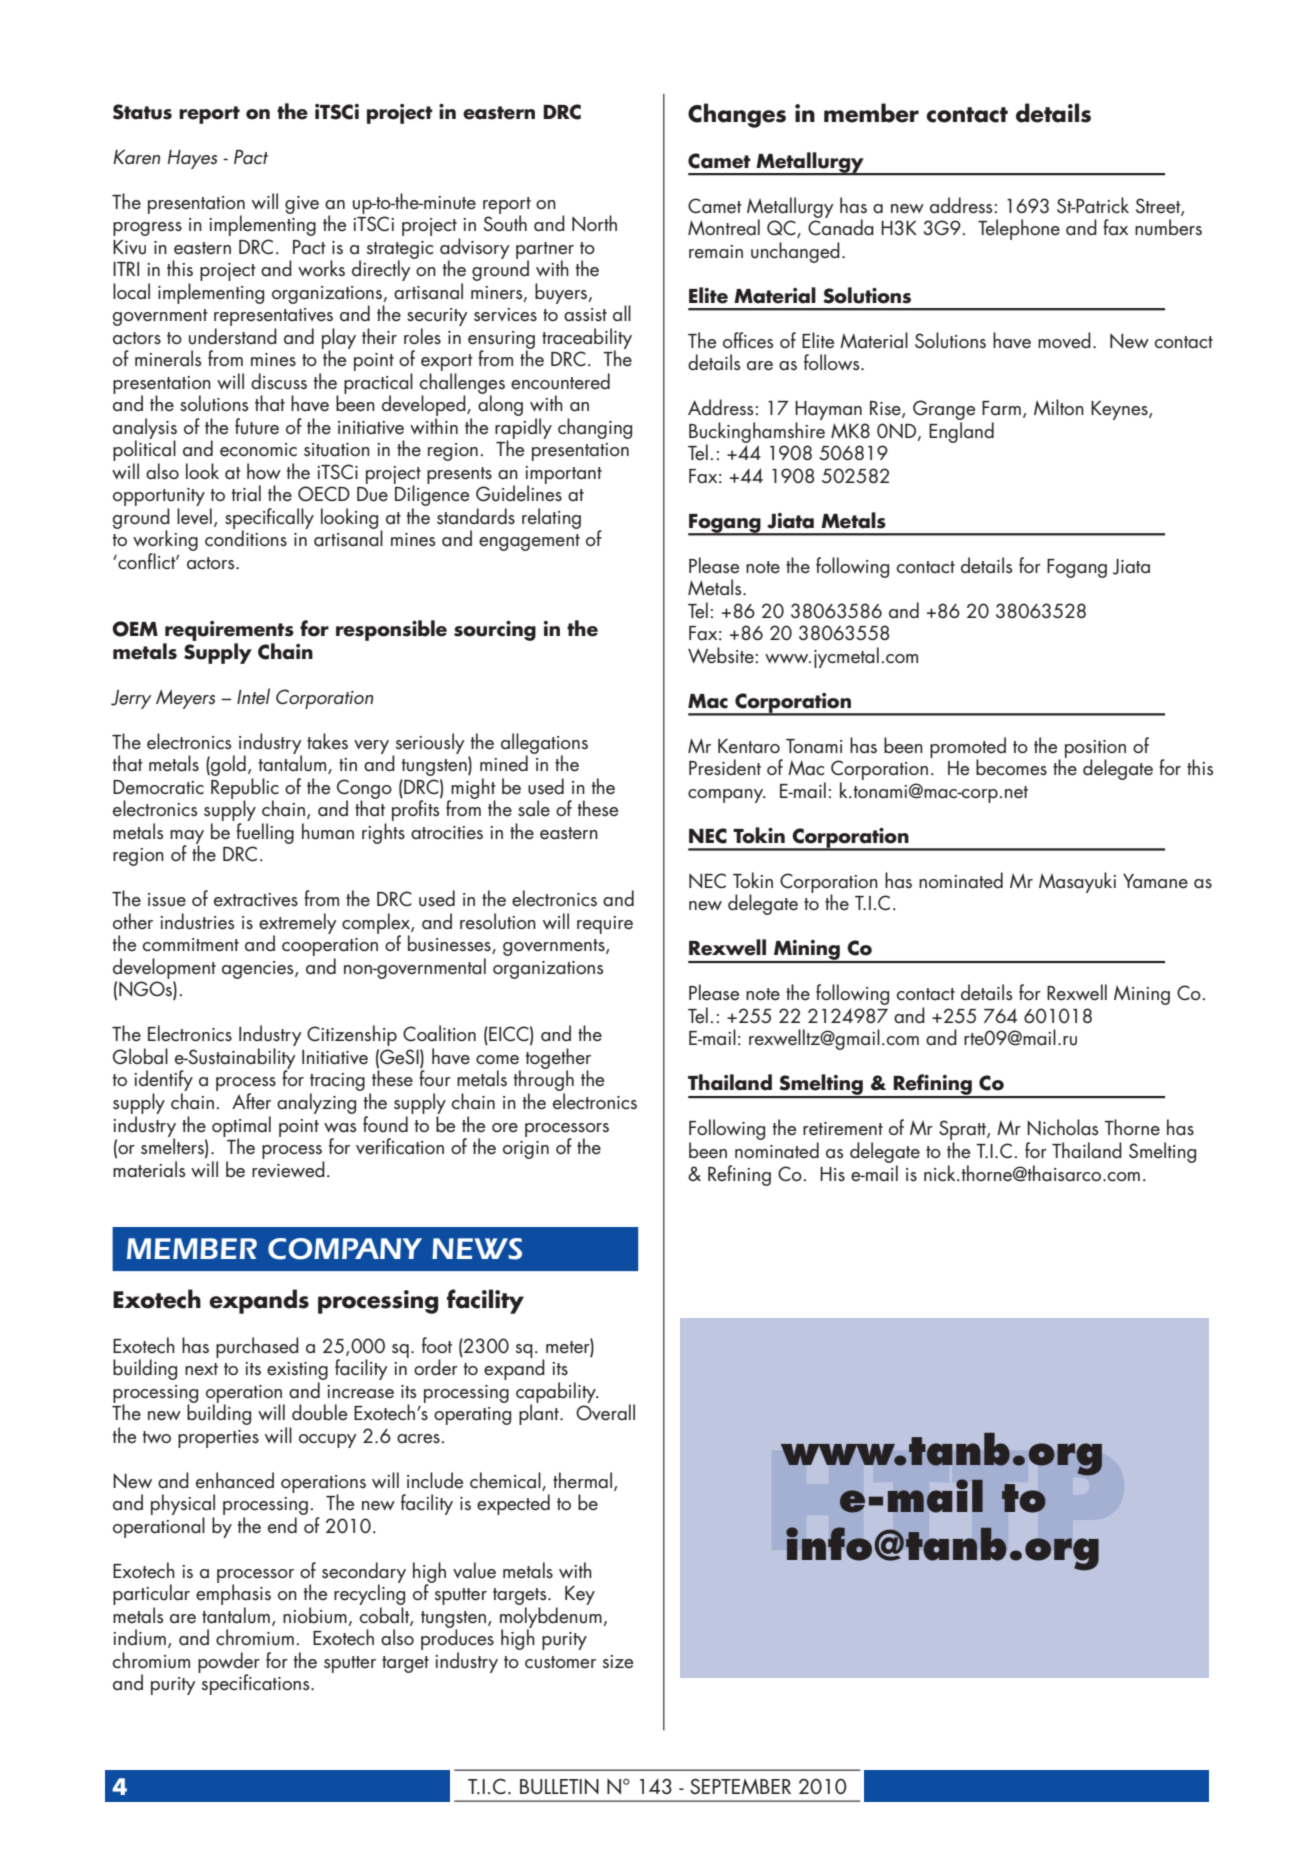  Describe the element at coordinates (229, 1663) in the page. I see `powder` at that location.
